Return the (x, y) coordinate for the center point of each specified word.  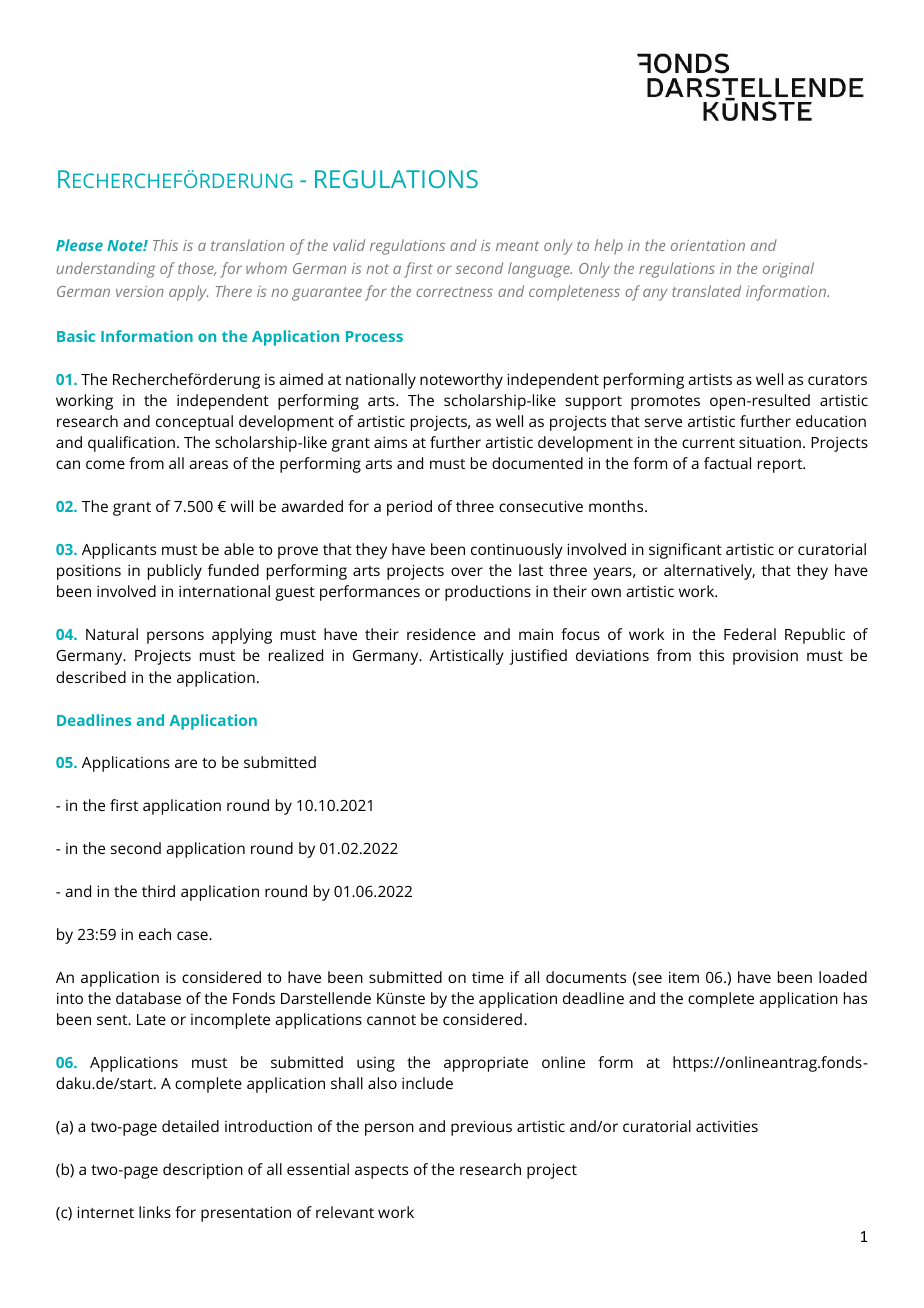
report (781, 466)
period (409, 508)
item (684, 977)
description (203, 1171)
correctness (454, 292)
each (155, 934)
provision (765, 657)
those (197, 269)
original (788, 270)
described (91, 677)
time (488, 977)
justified (538, 657)
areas (208, 464)
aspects (381, 1172)
